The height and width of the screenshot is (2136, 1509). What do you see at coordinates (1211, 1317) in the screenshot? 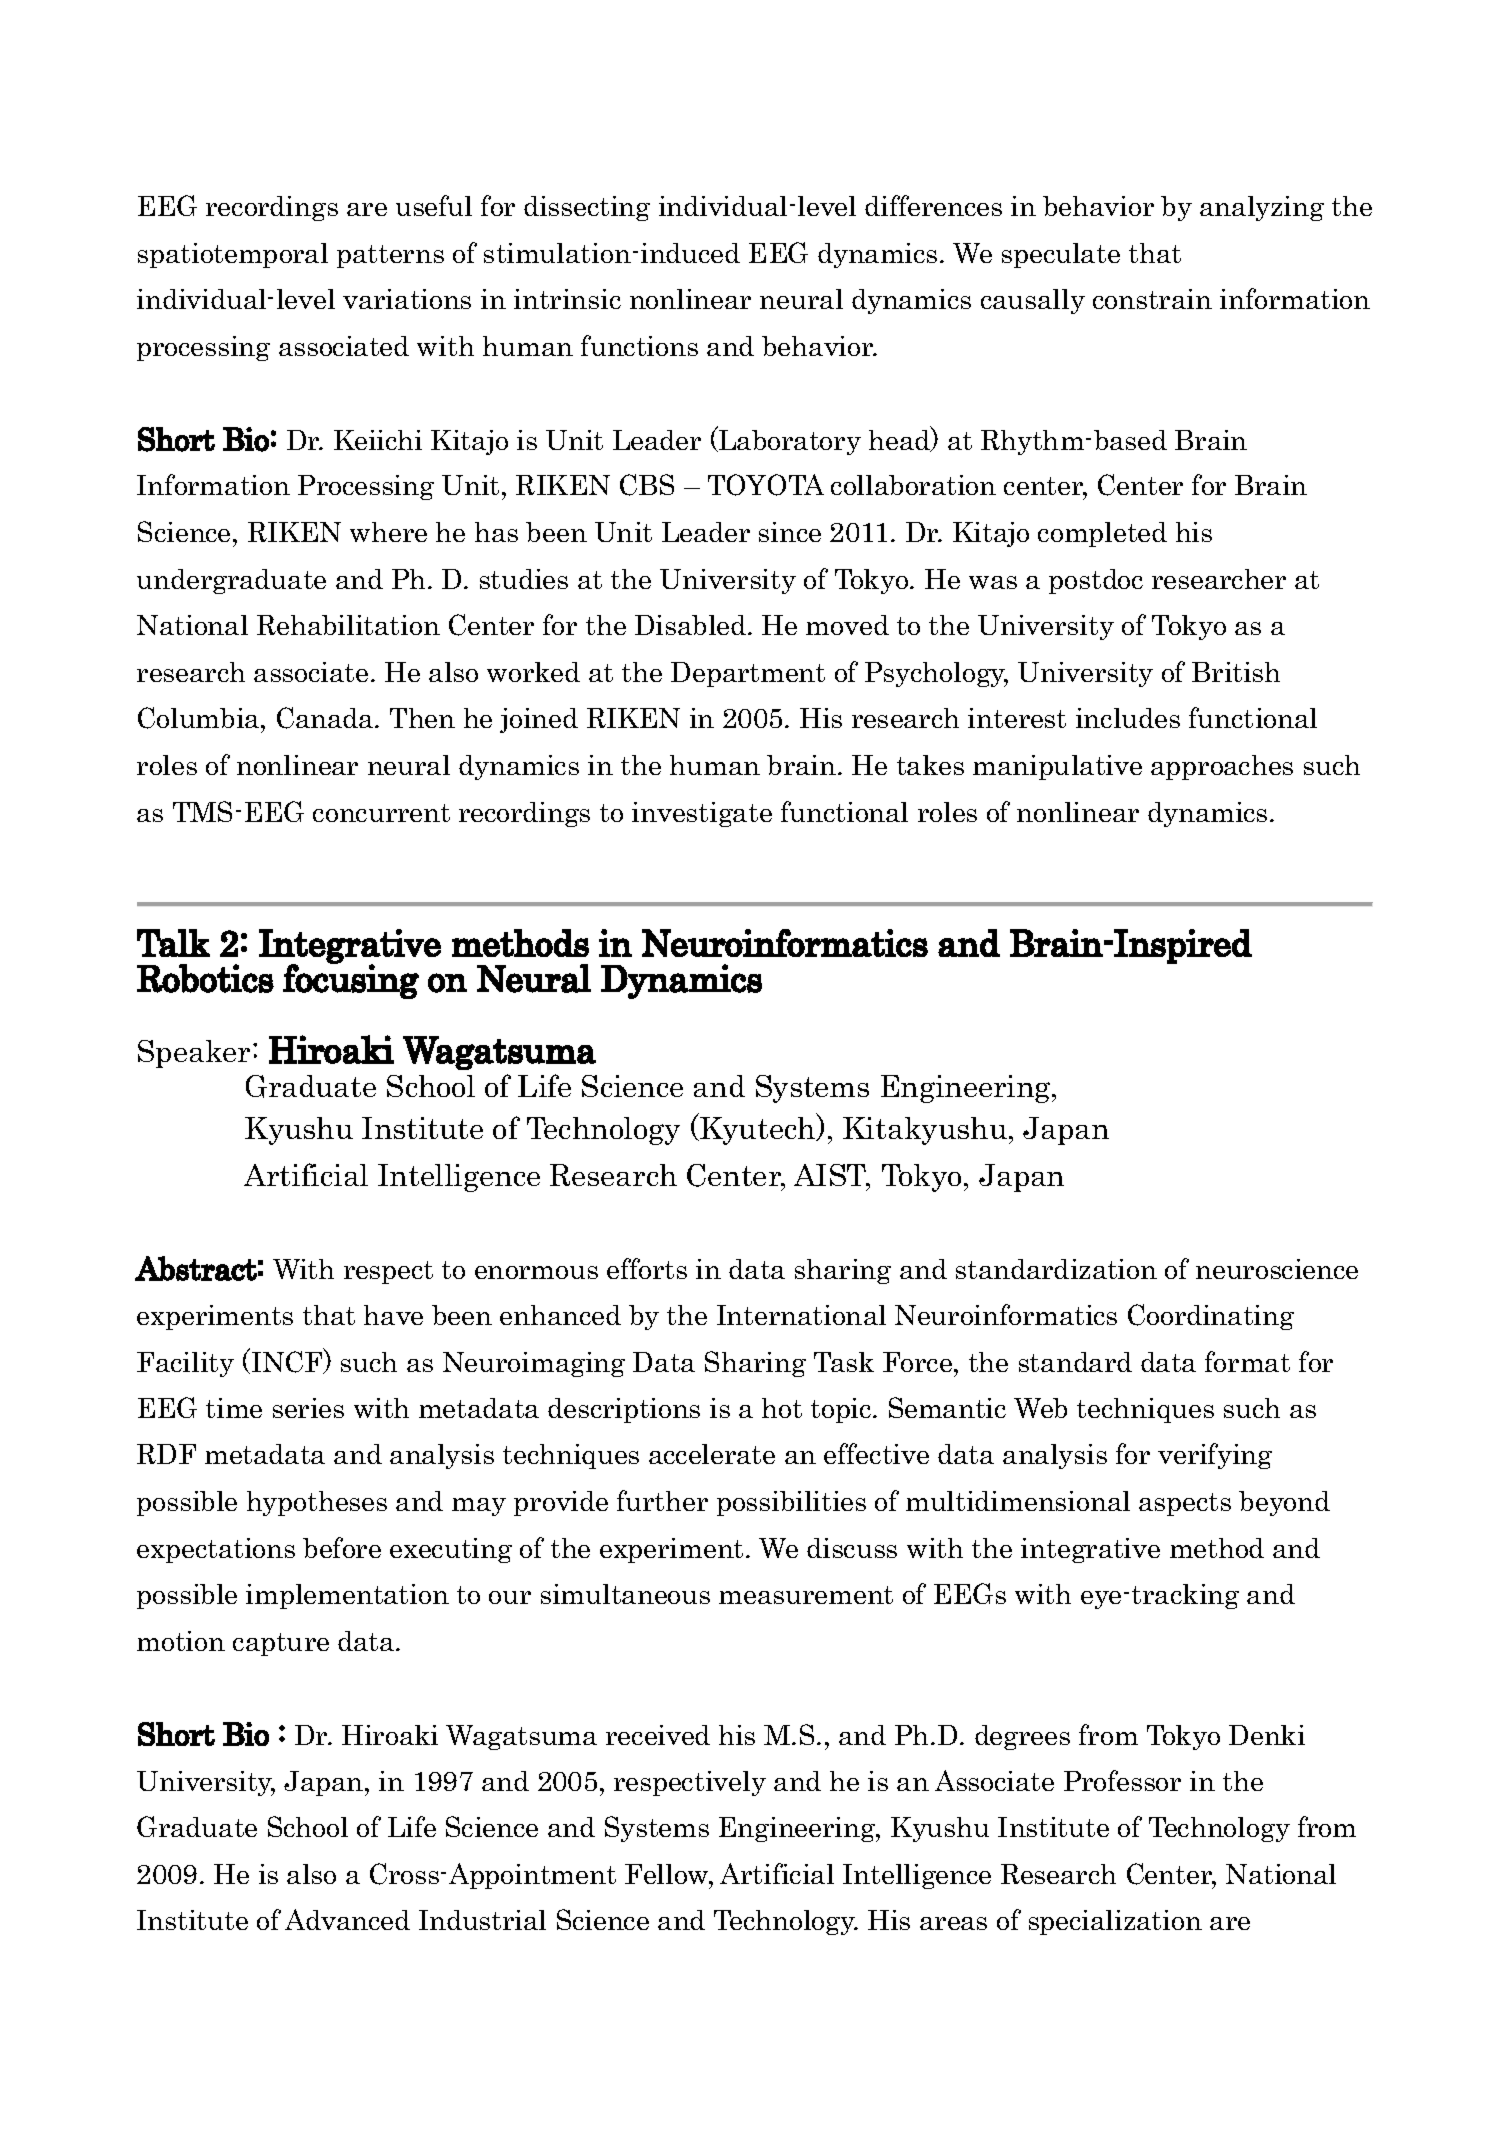
I see `Coordinating` at bounding box center [1211, 1317].
